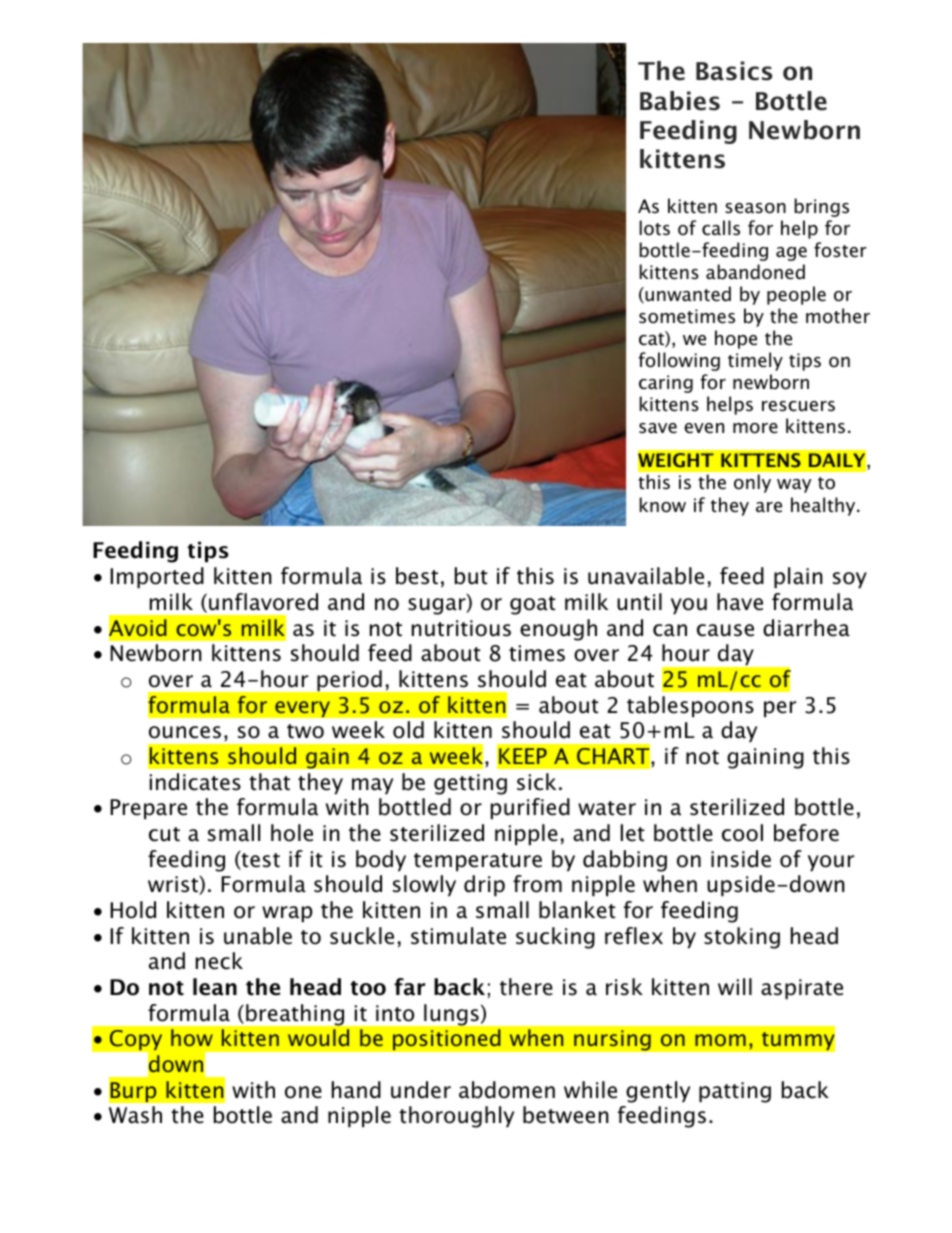  Describe the element at coordinates (263, 602) in the document. I see `unflavored` at that location.
